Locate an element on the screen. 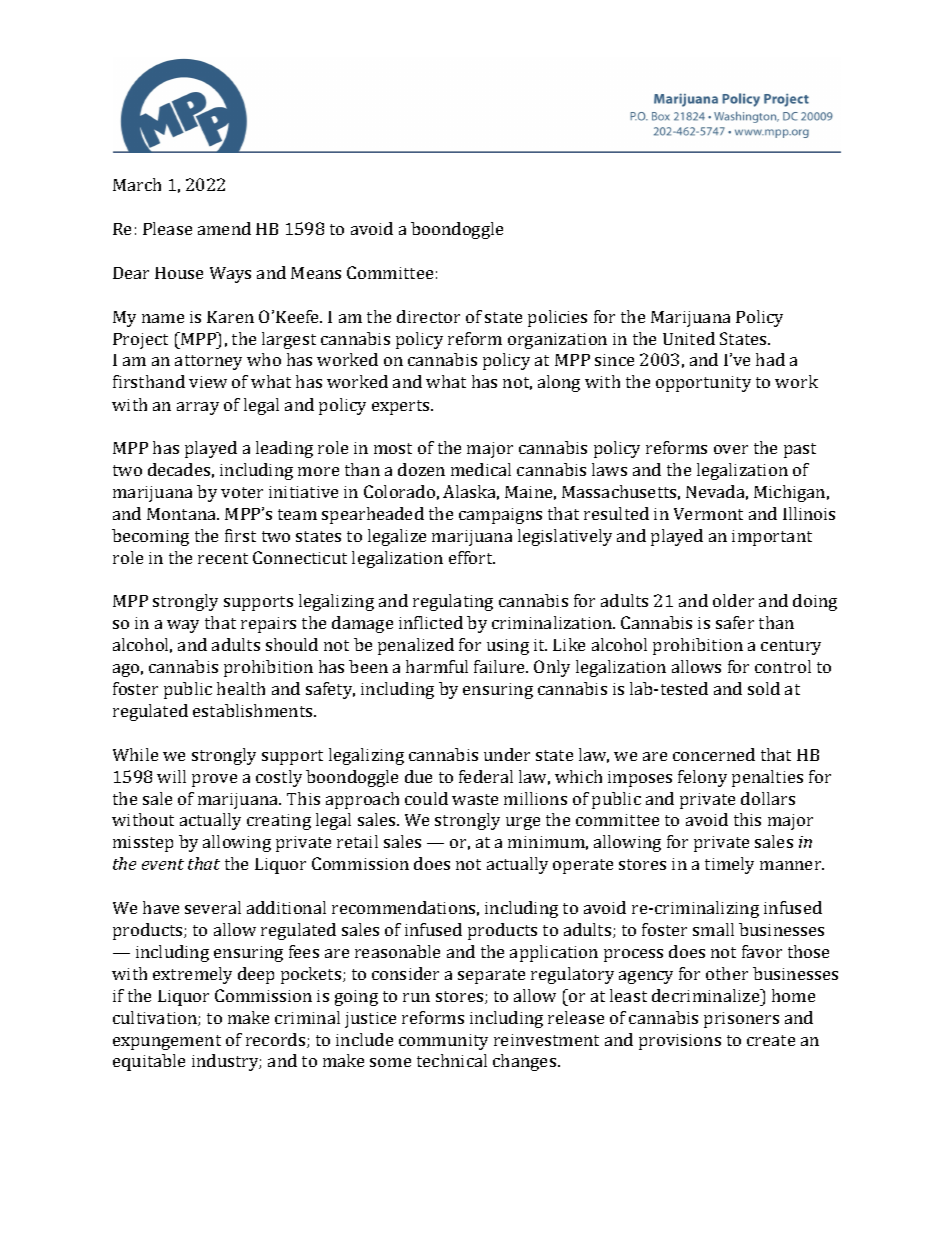 The height and width of the screenshot is (1233, 952). regulating is located at coordinates (453, 602).
